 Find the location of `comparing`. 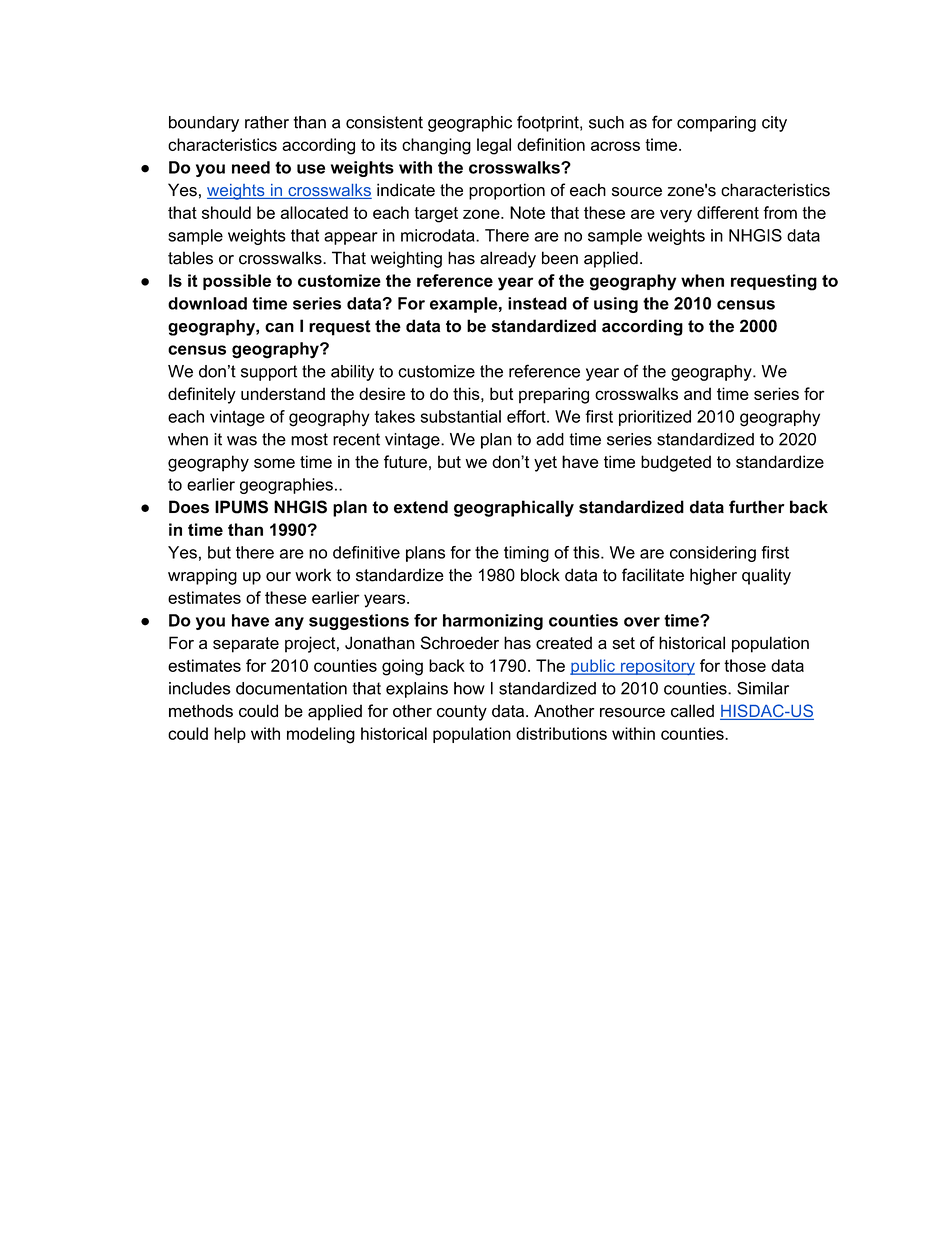

comparing is located at coordinates (716, 124).
